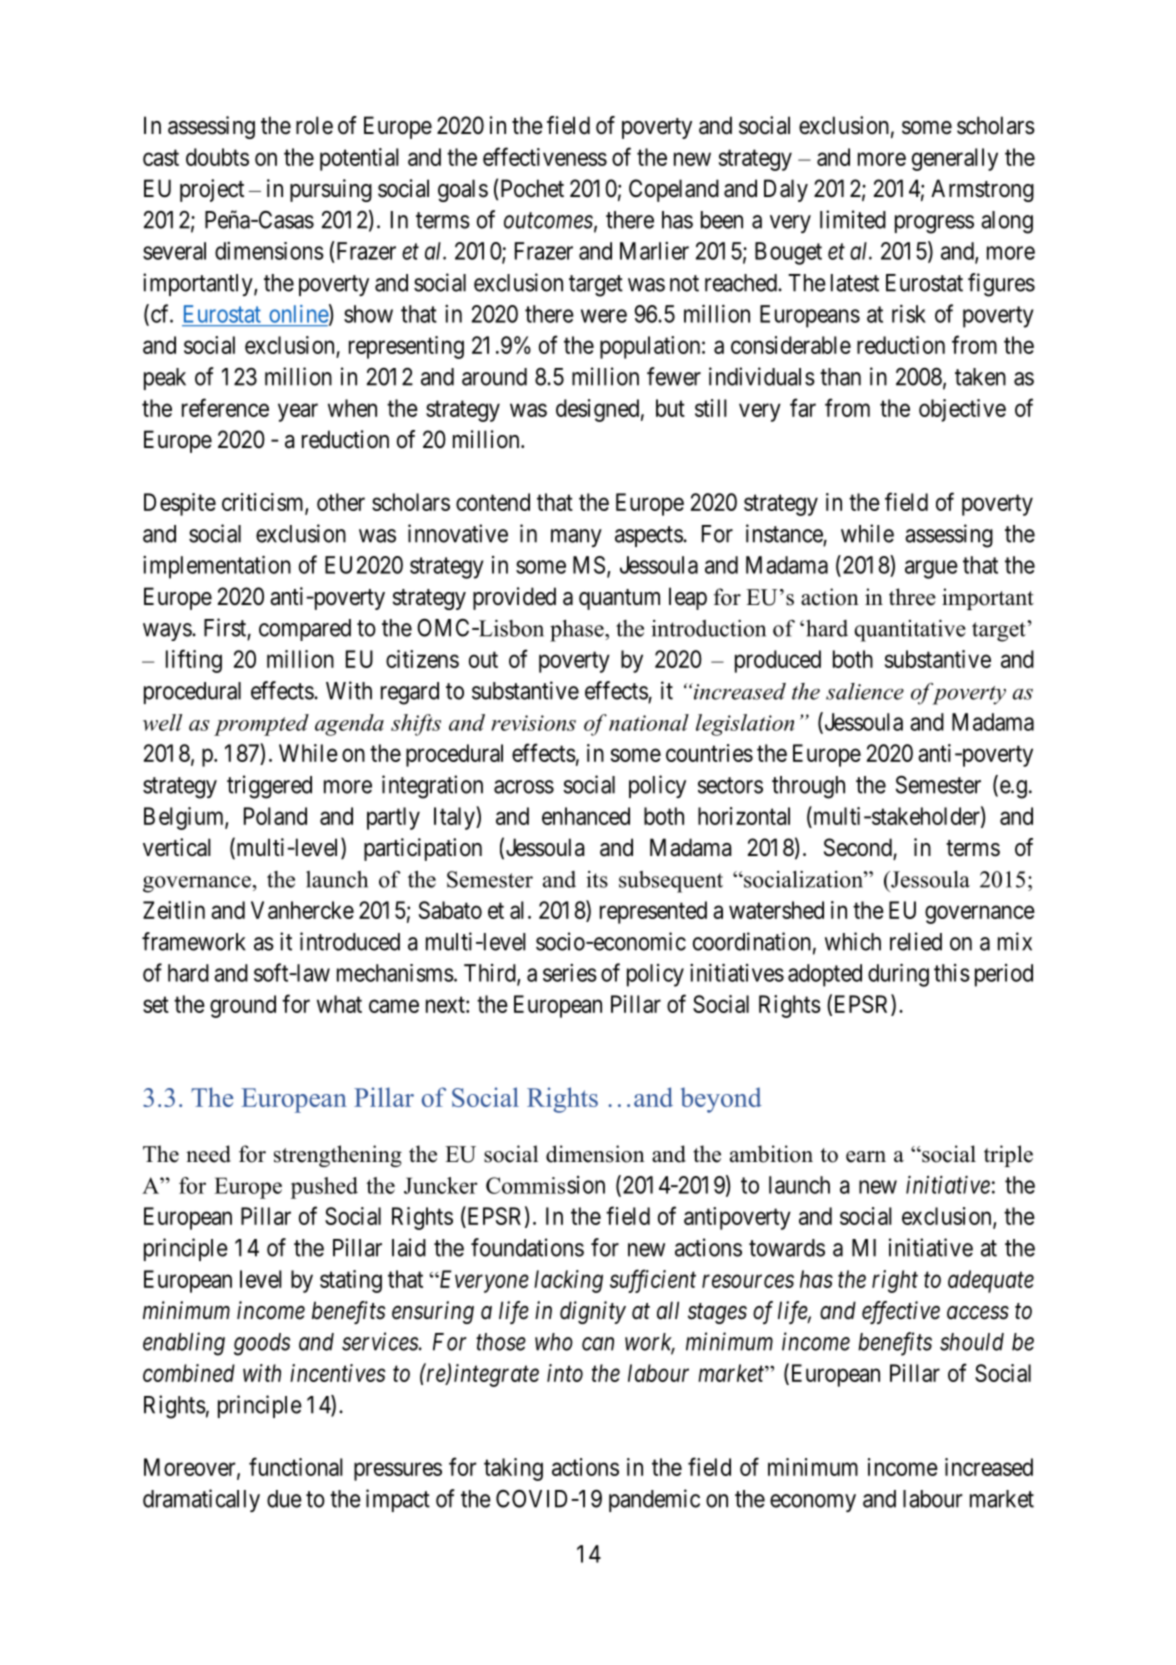 This image has height=1665, width=1176. What do you see at coordinates (275, 816) in the image?
I see `Poland` at bounding box center [275, 816].
